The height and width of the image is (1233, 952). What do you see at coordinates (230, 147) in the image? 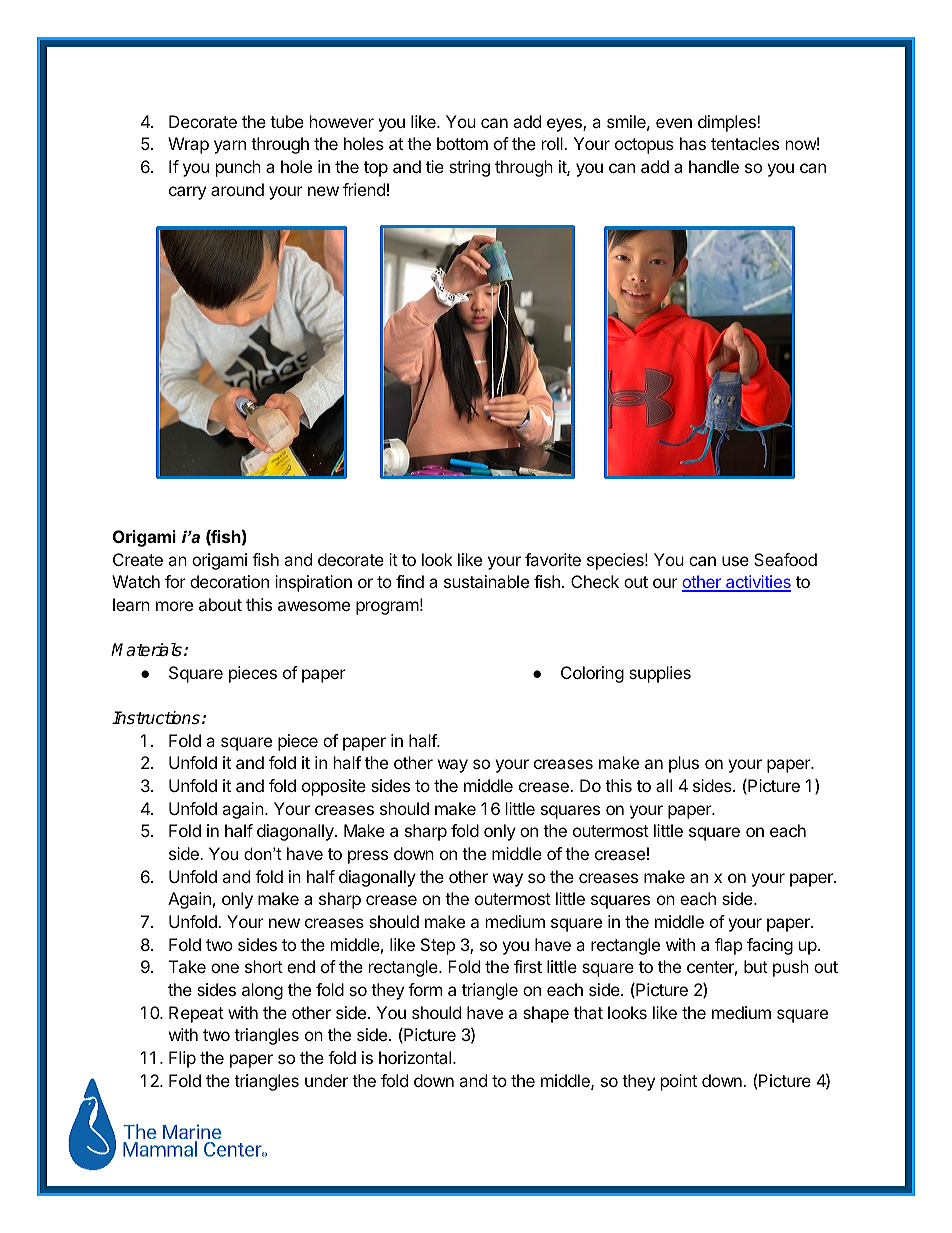
I see `yarn` at bounding box center [230, 147].
